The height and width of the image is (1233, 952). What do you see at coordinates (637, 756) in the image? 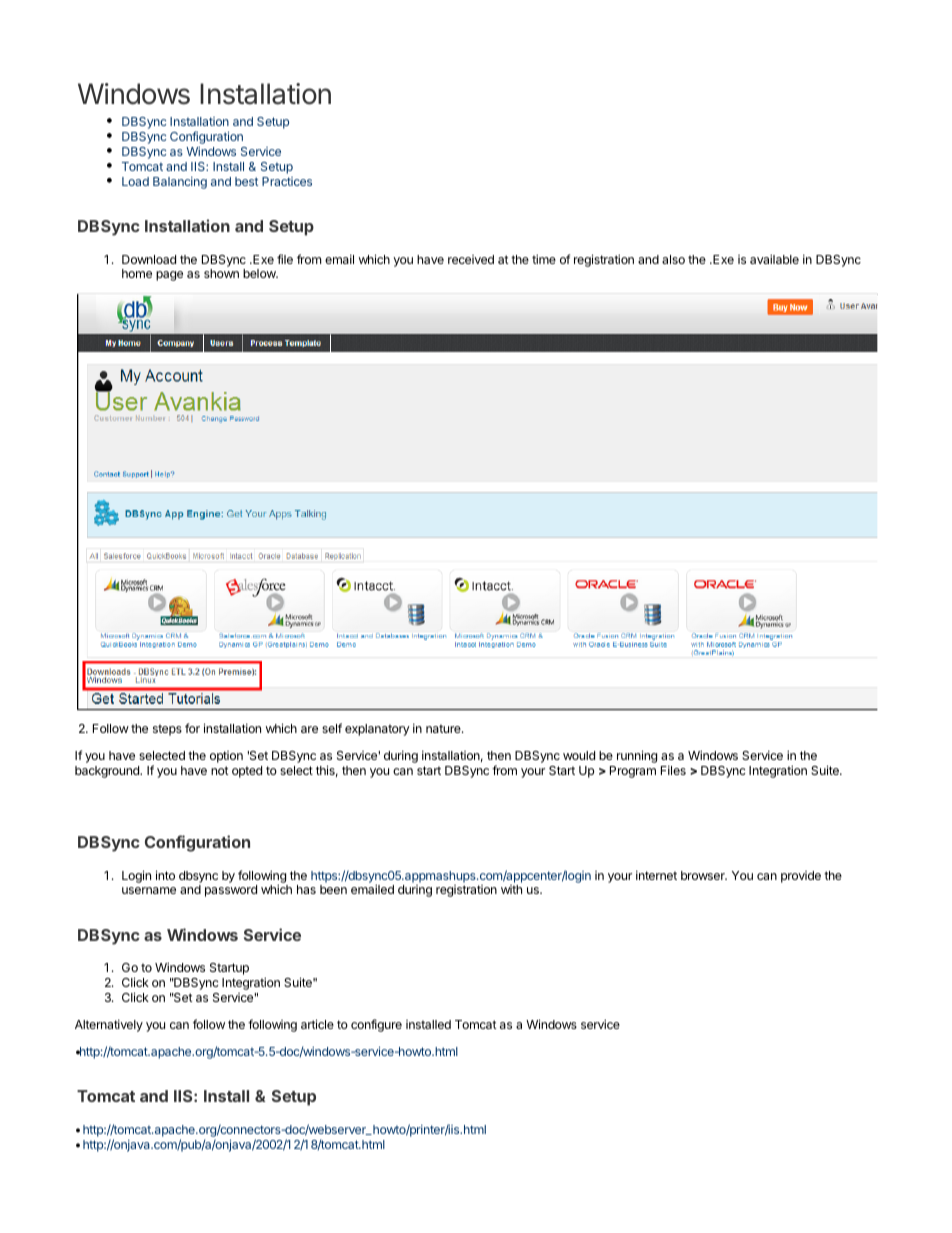
I see `running` at bounding box center [637, 756].
